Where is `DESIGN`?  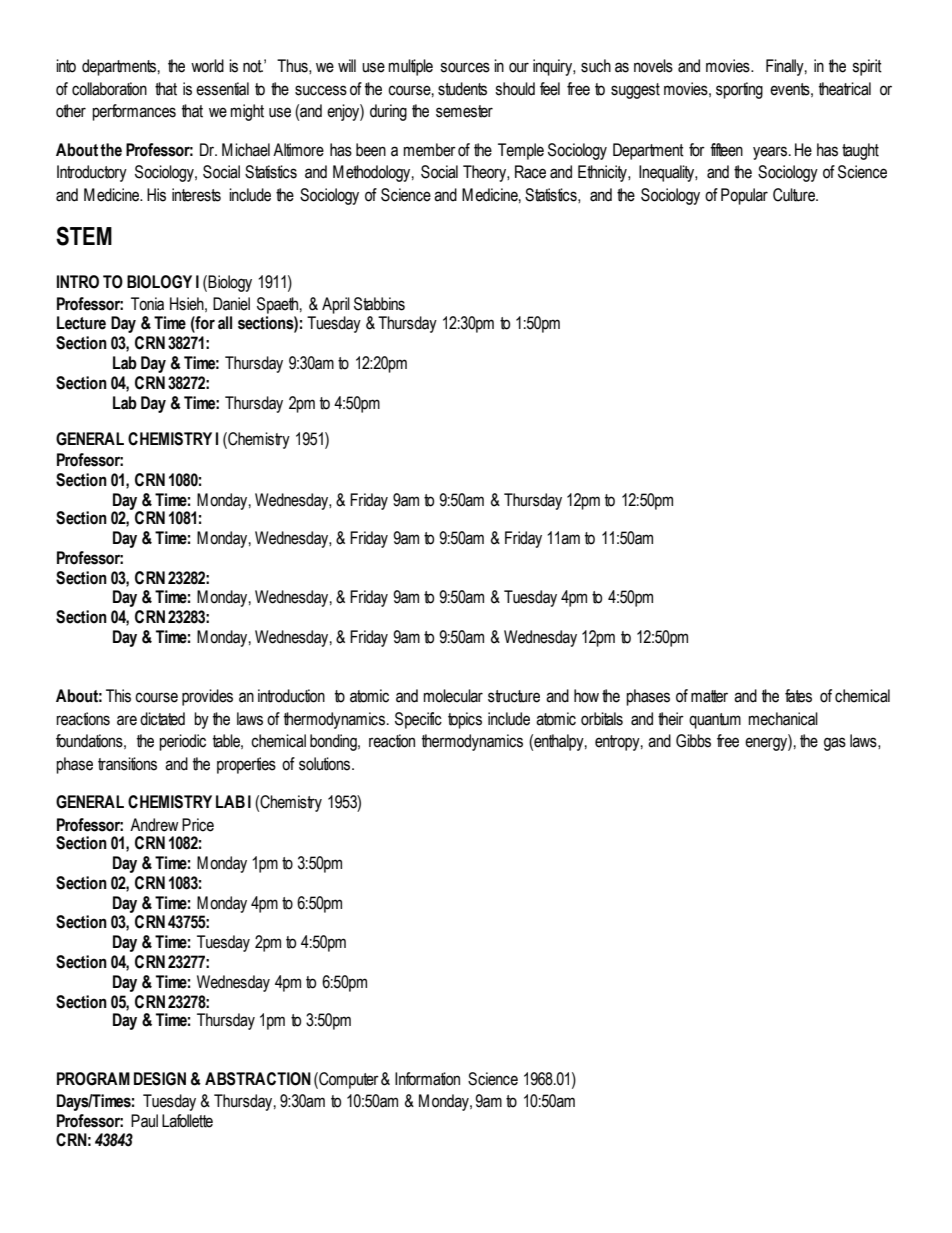 DESIGN is located at coordinates (160, 1079).
